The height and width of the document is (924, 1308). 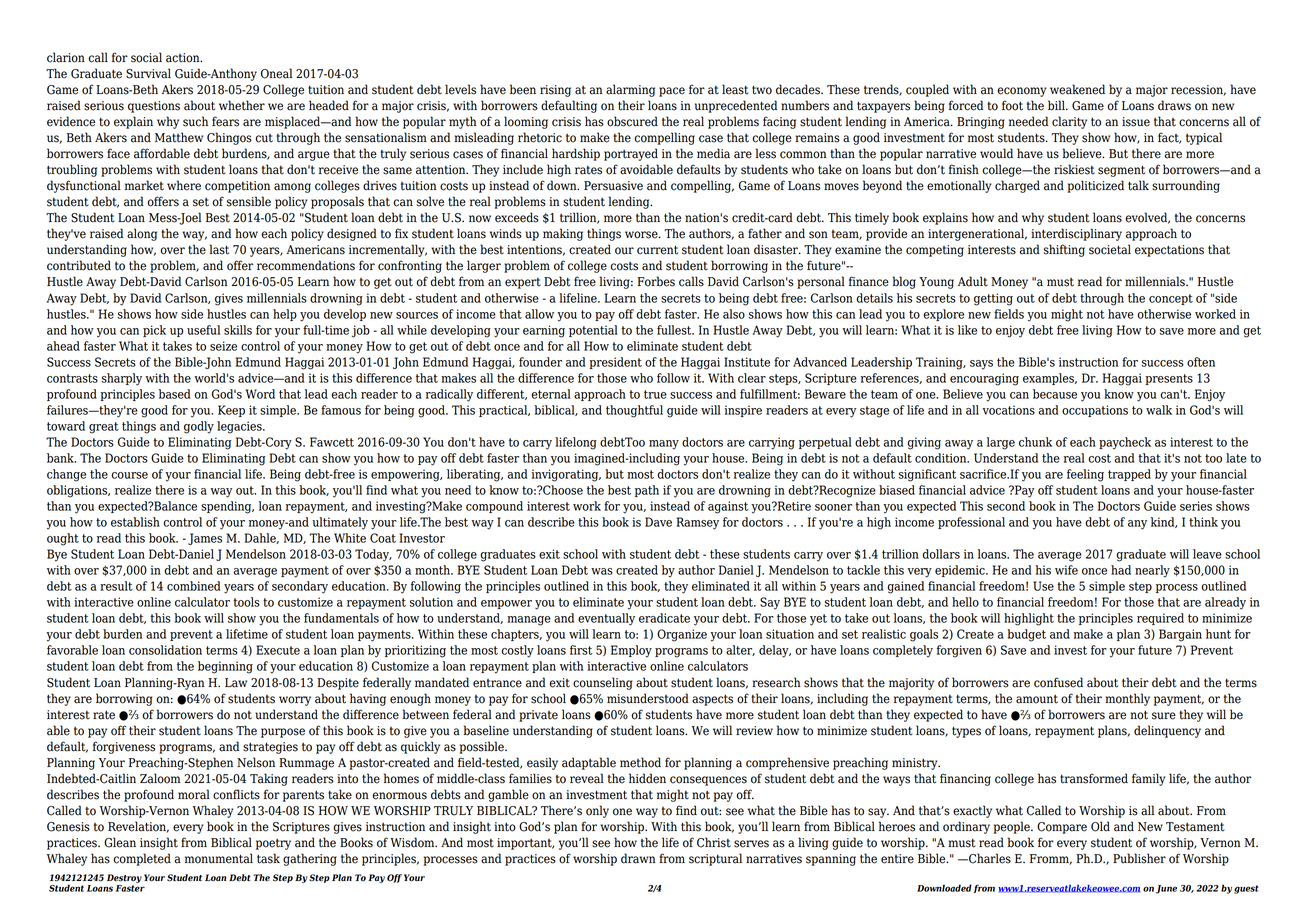 What do you see at coordinates (1085, 475) in the document?
I see `feeling` at bounding box center [1085, 475].
